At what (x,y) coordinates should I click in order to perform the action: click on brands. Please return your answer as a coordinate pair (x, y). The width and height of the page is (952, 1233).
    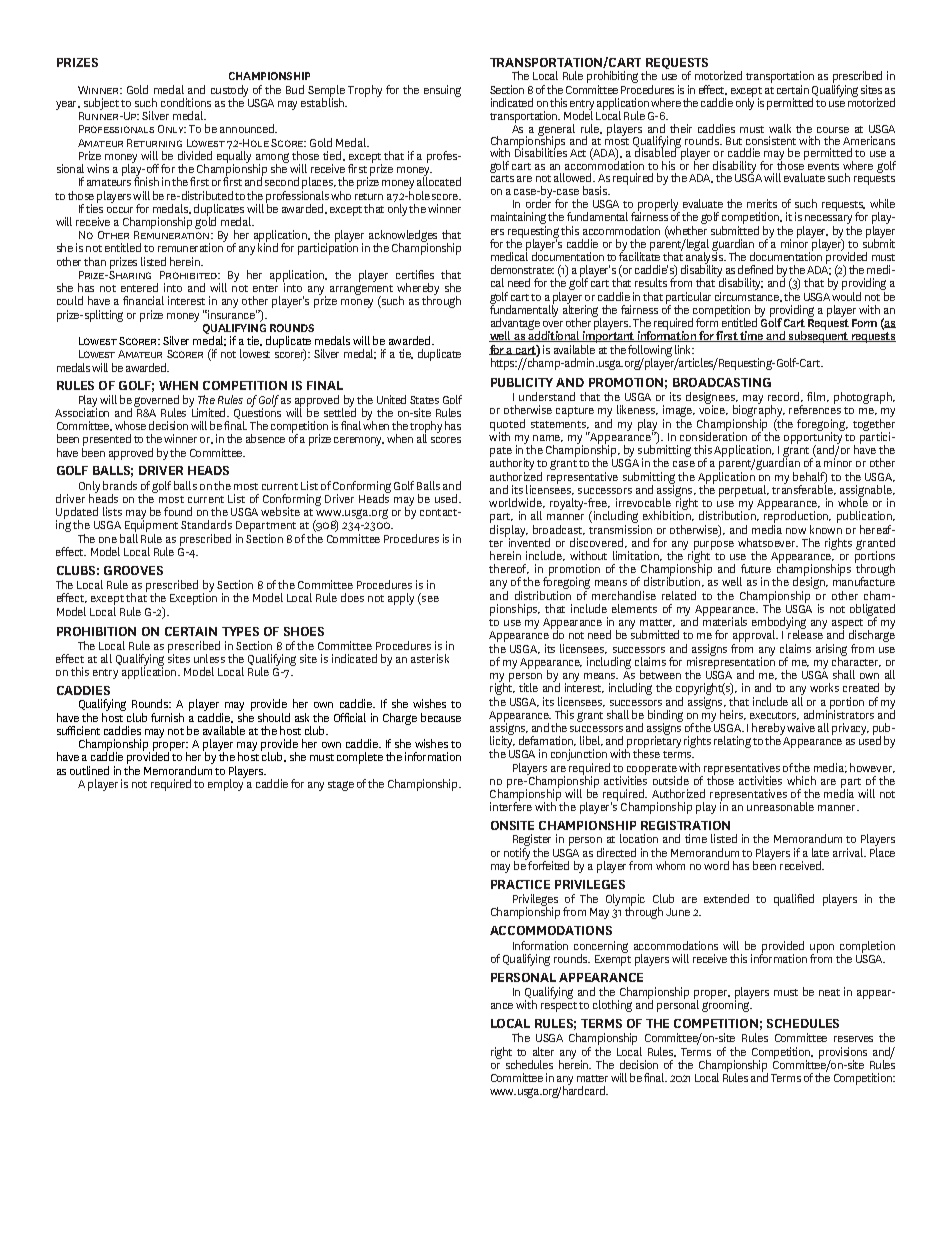
    Looking at the image, I should click on (120, 485).
